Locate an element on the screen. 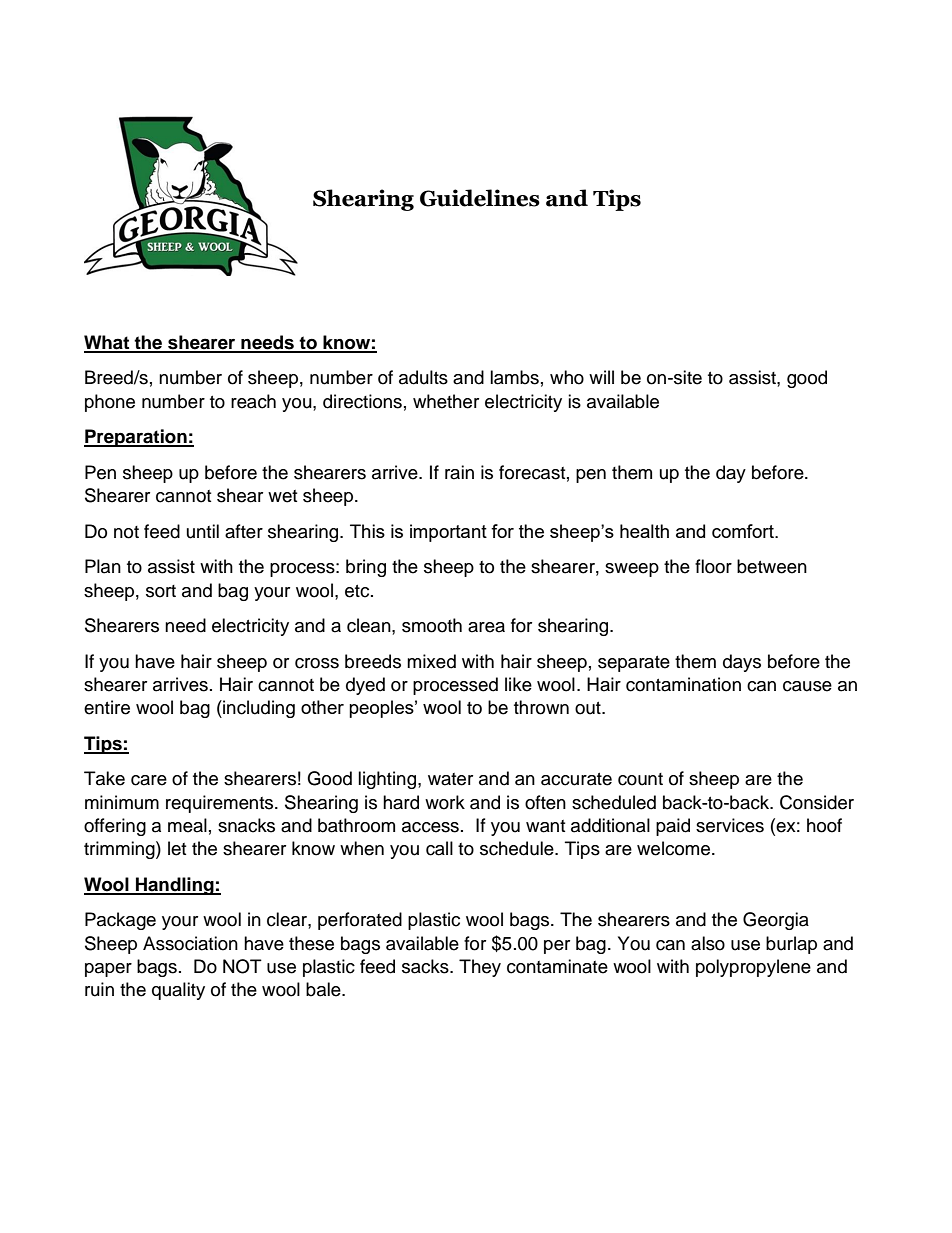  will is located at coordinates (601, 377).
